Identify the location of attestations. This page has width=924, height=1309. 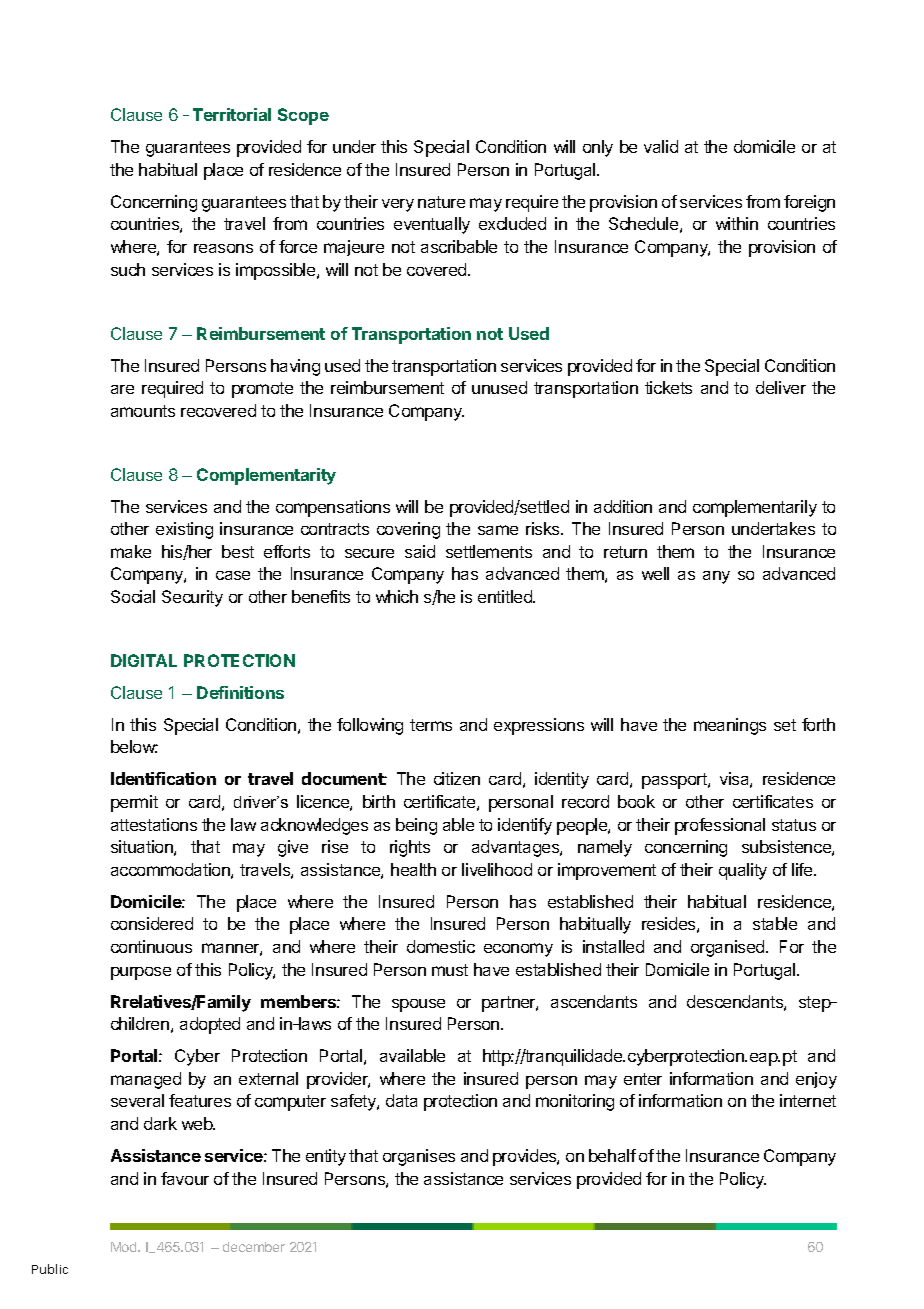
(154, 824).
